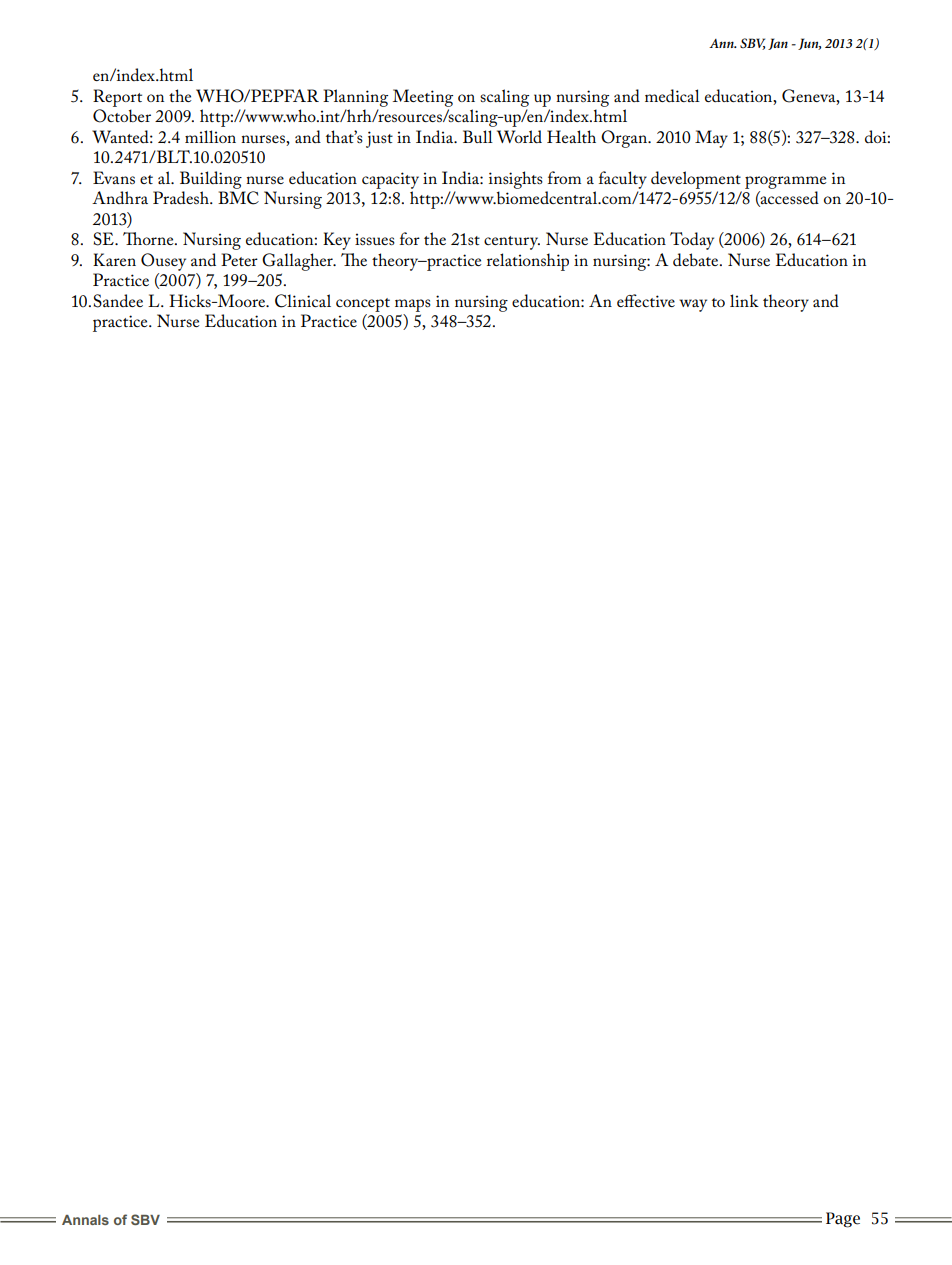 The width and height of the document is (952, 1265). What do you see at coordinates (413, 305) in the document?
I see `maps` at bounding box center [413, 305].
